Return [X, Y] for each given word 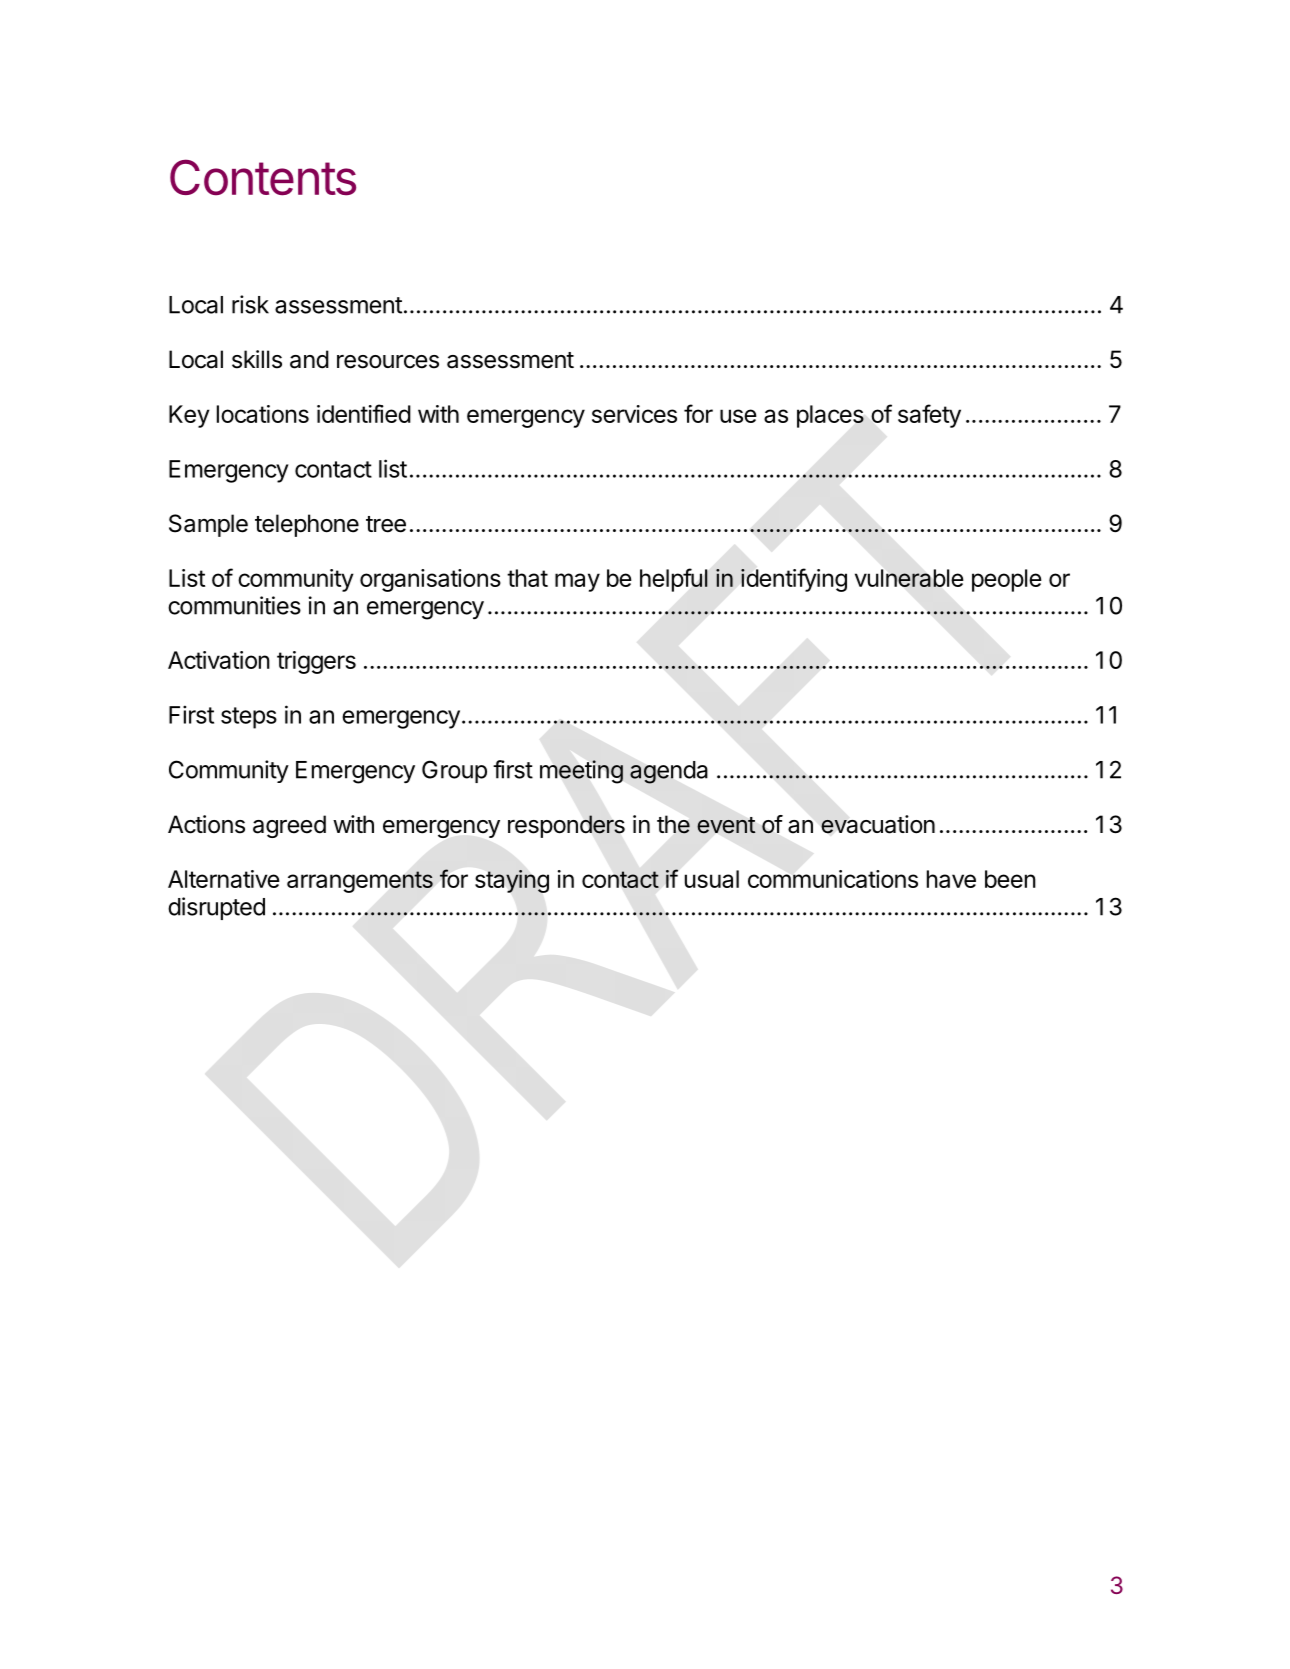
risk [250, 304]
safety [929, 416]
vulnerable [909, 578]
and [309, 359]
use [738, 416]
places [830, 416]
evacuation [878, 824]
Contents [263, 177]
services [634, 414]
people [1007, 580]
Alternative [224, 879]
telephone [307, 525]
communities [234, 605]
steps [249, 718]
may [577, 582]
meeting [581, 772]
